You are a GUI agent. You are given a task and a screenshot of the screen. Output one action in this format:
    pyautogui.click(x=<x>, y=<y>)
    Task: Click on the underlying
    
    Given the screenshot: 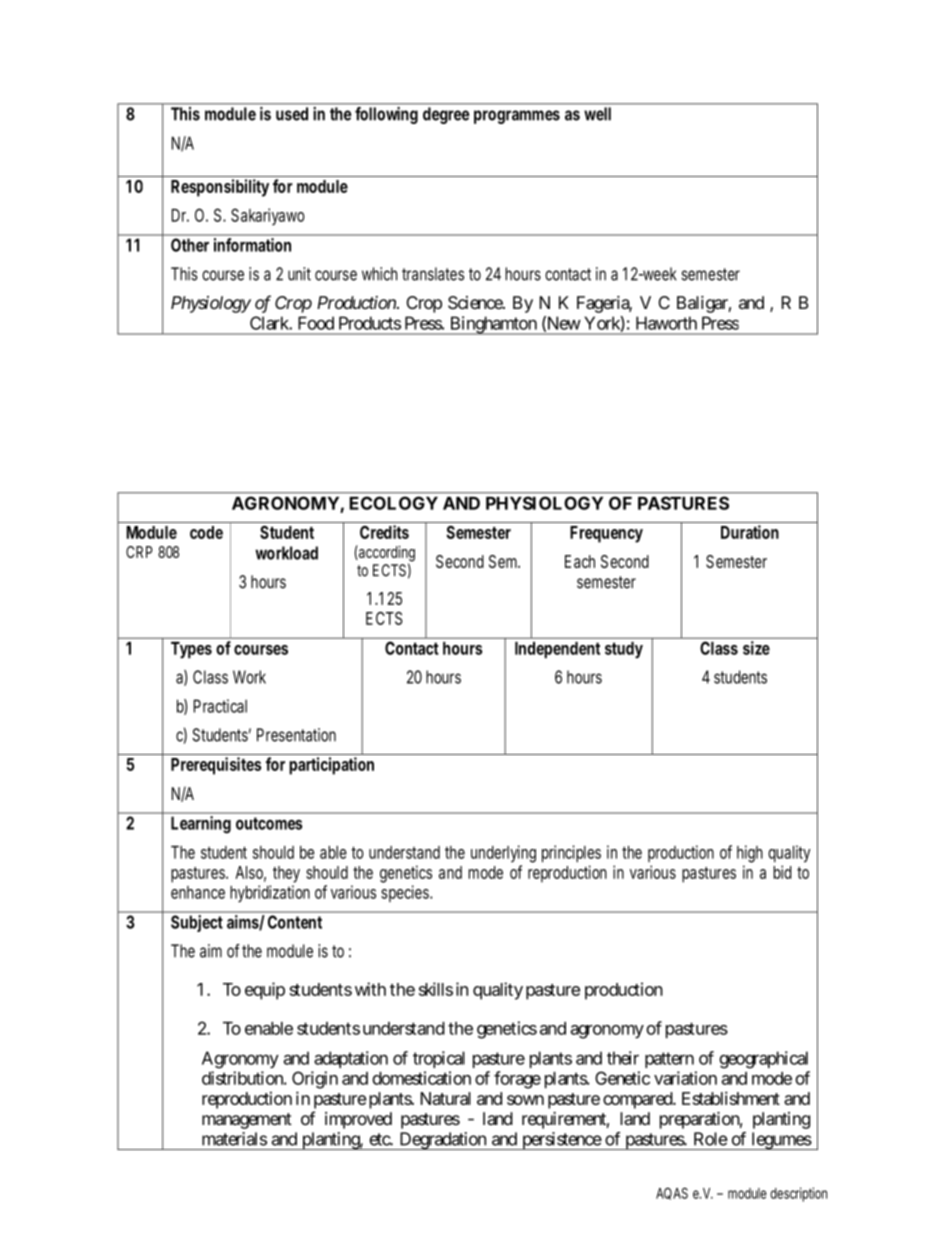 What is the action you would take?
    pyautogui.click(x=503, y=854)
